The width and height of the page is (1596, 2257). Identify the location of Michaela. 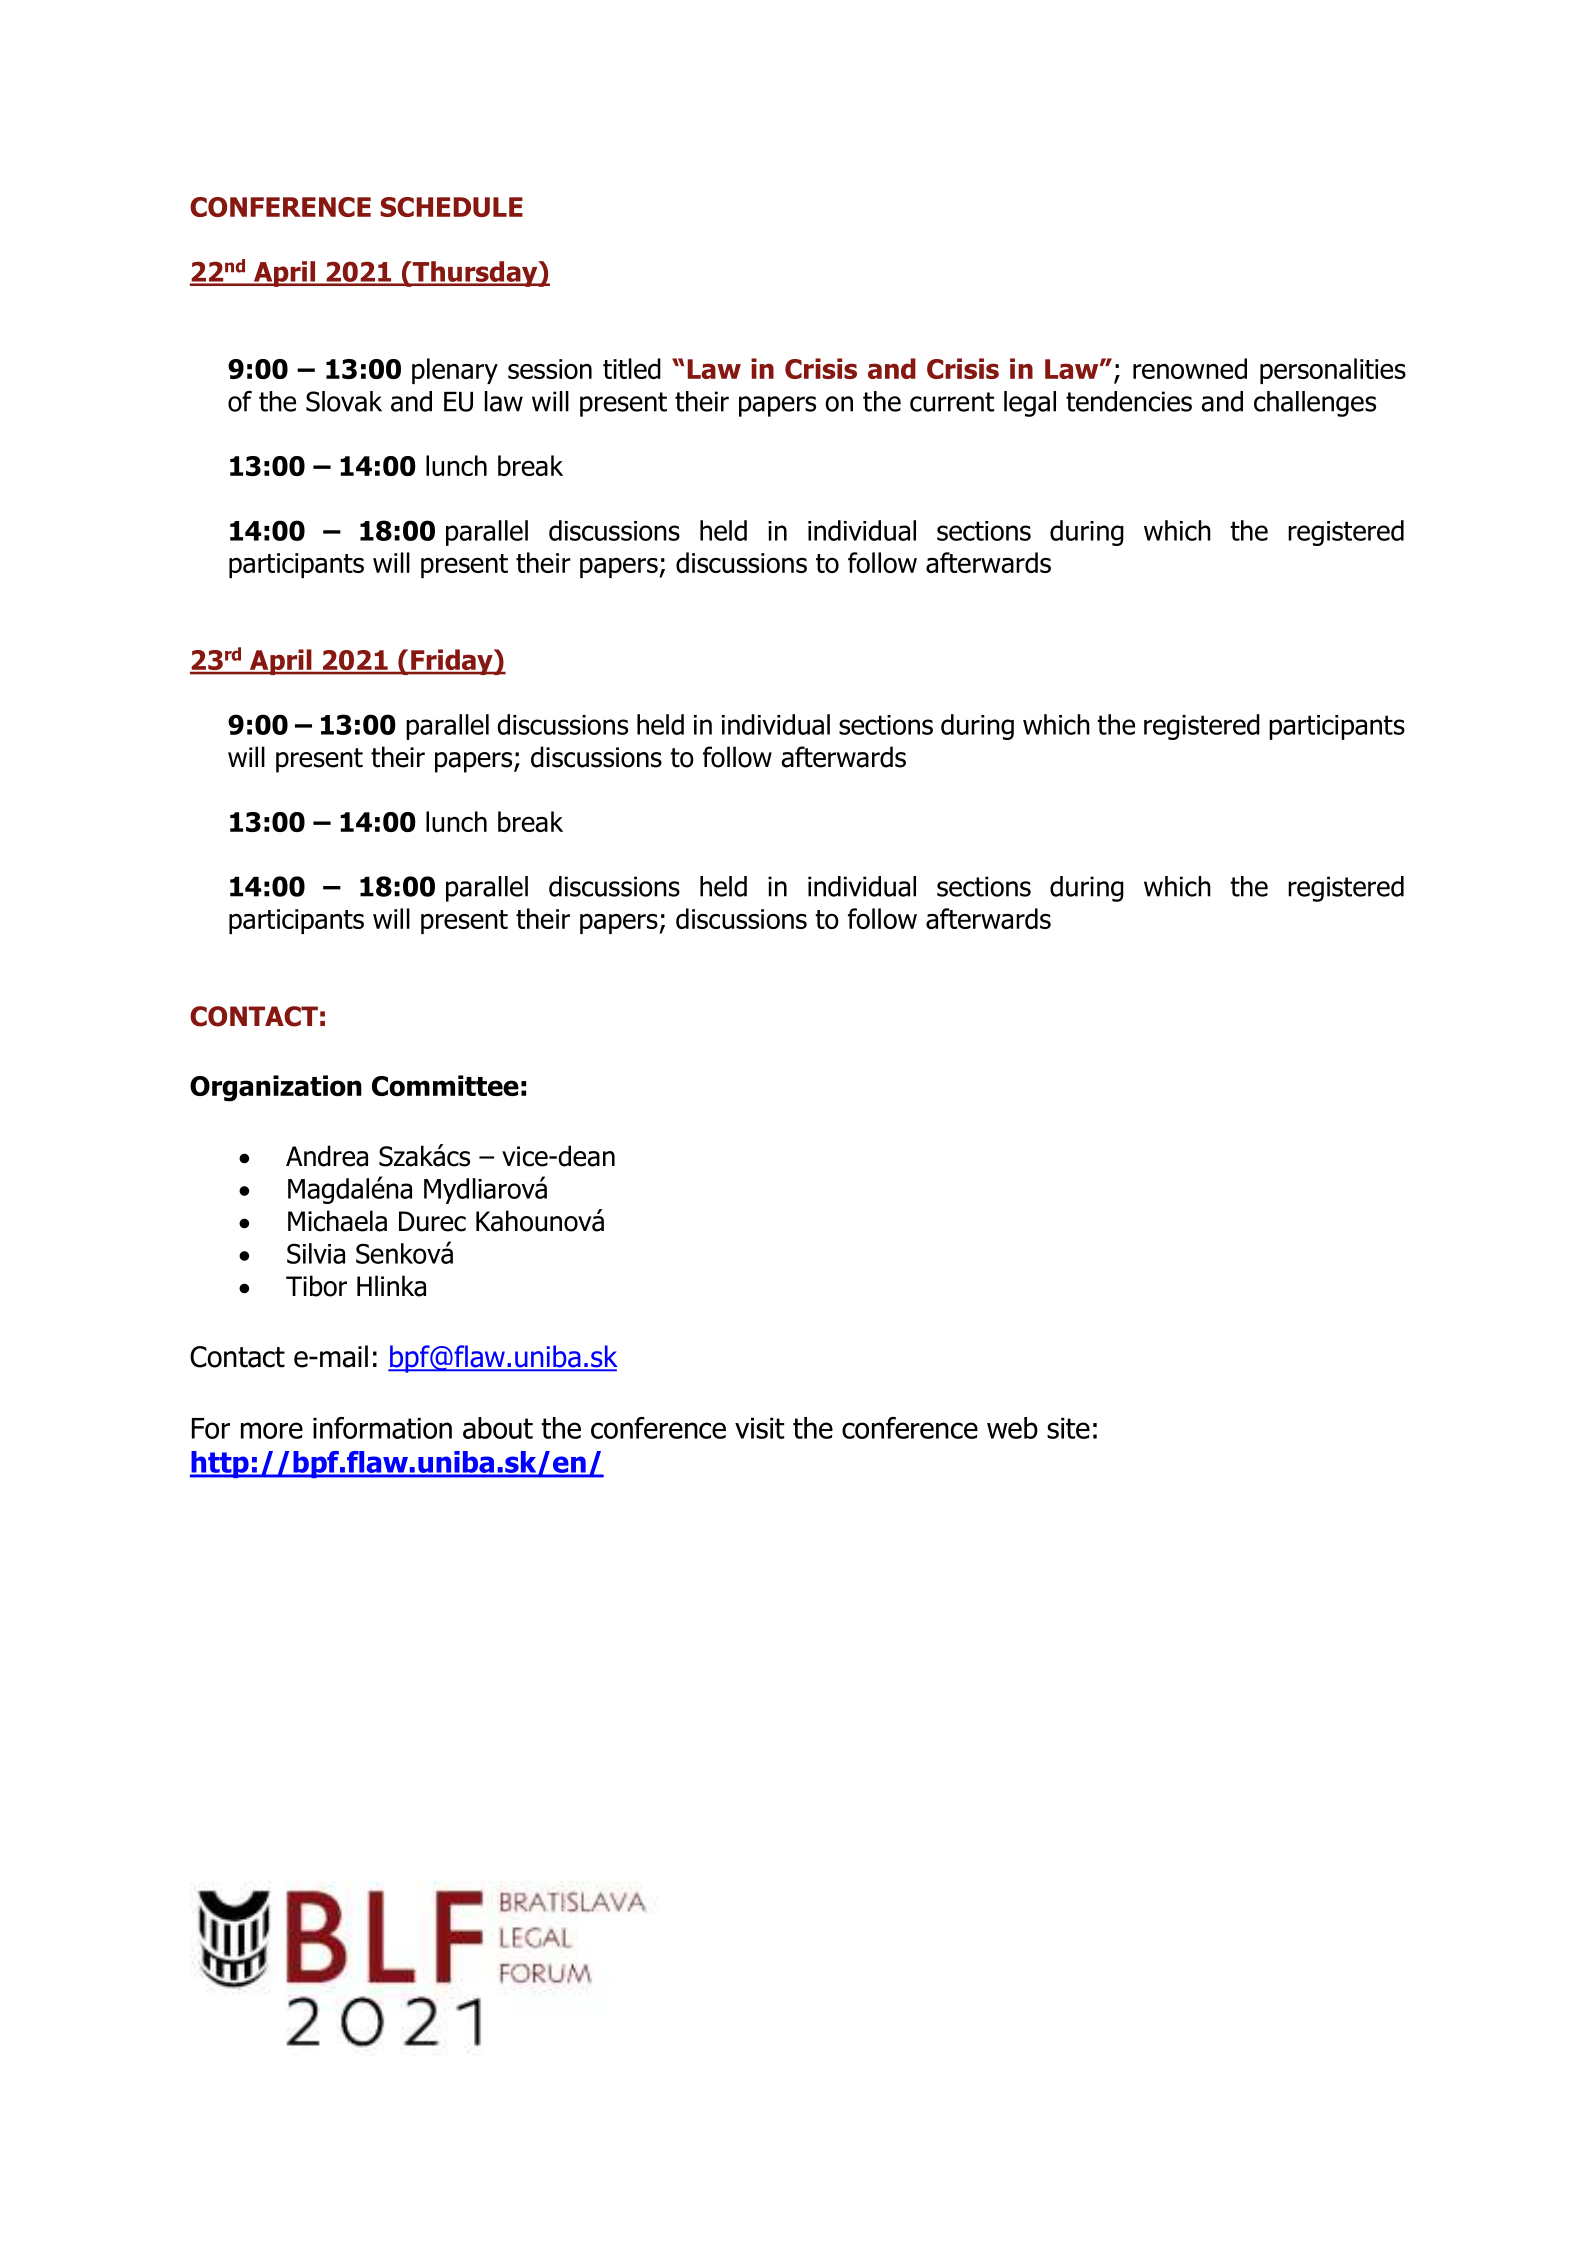
(337, 1221).
